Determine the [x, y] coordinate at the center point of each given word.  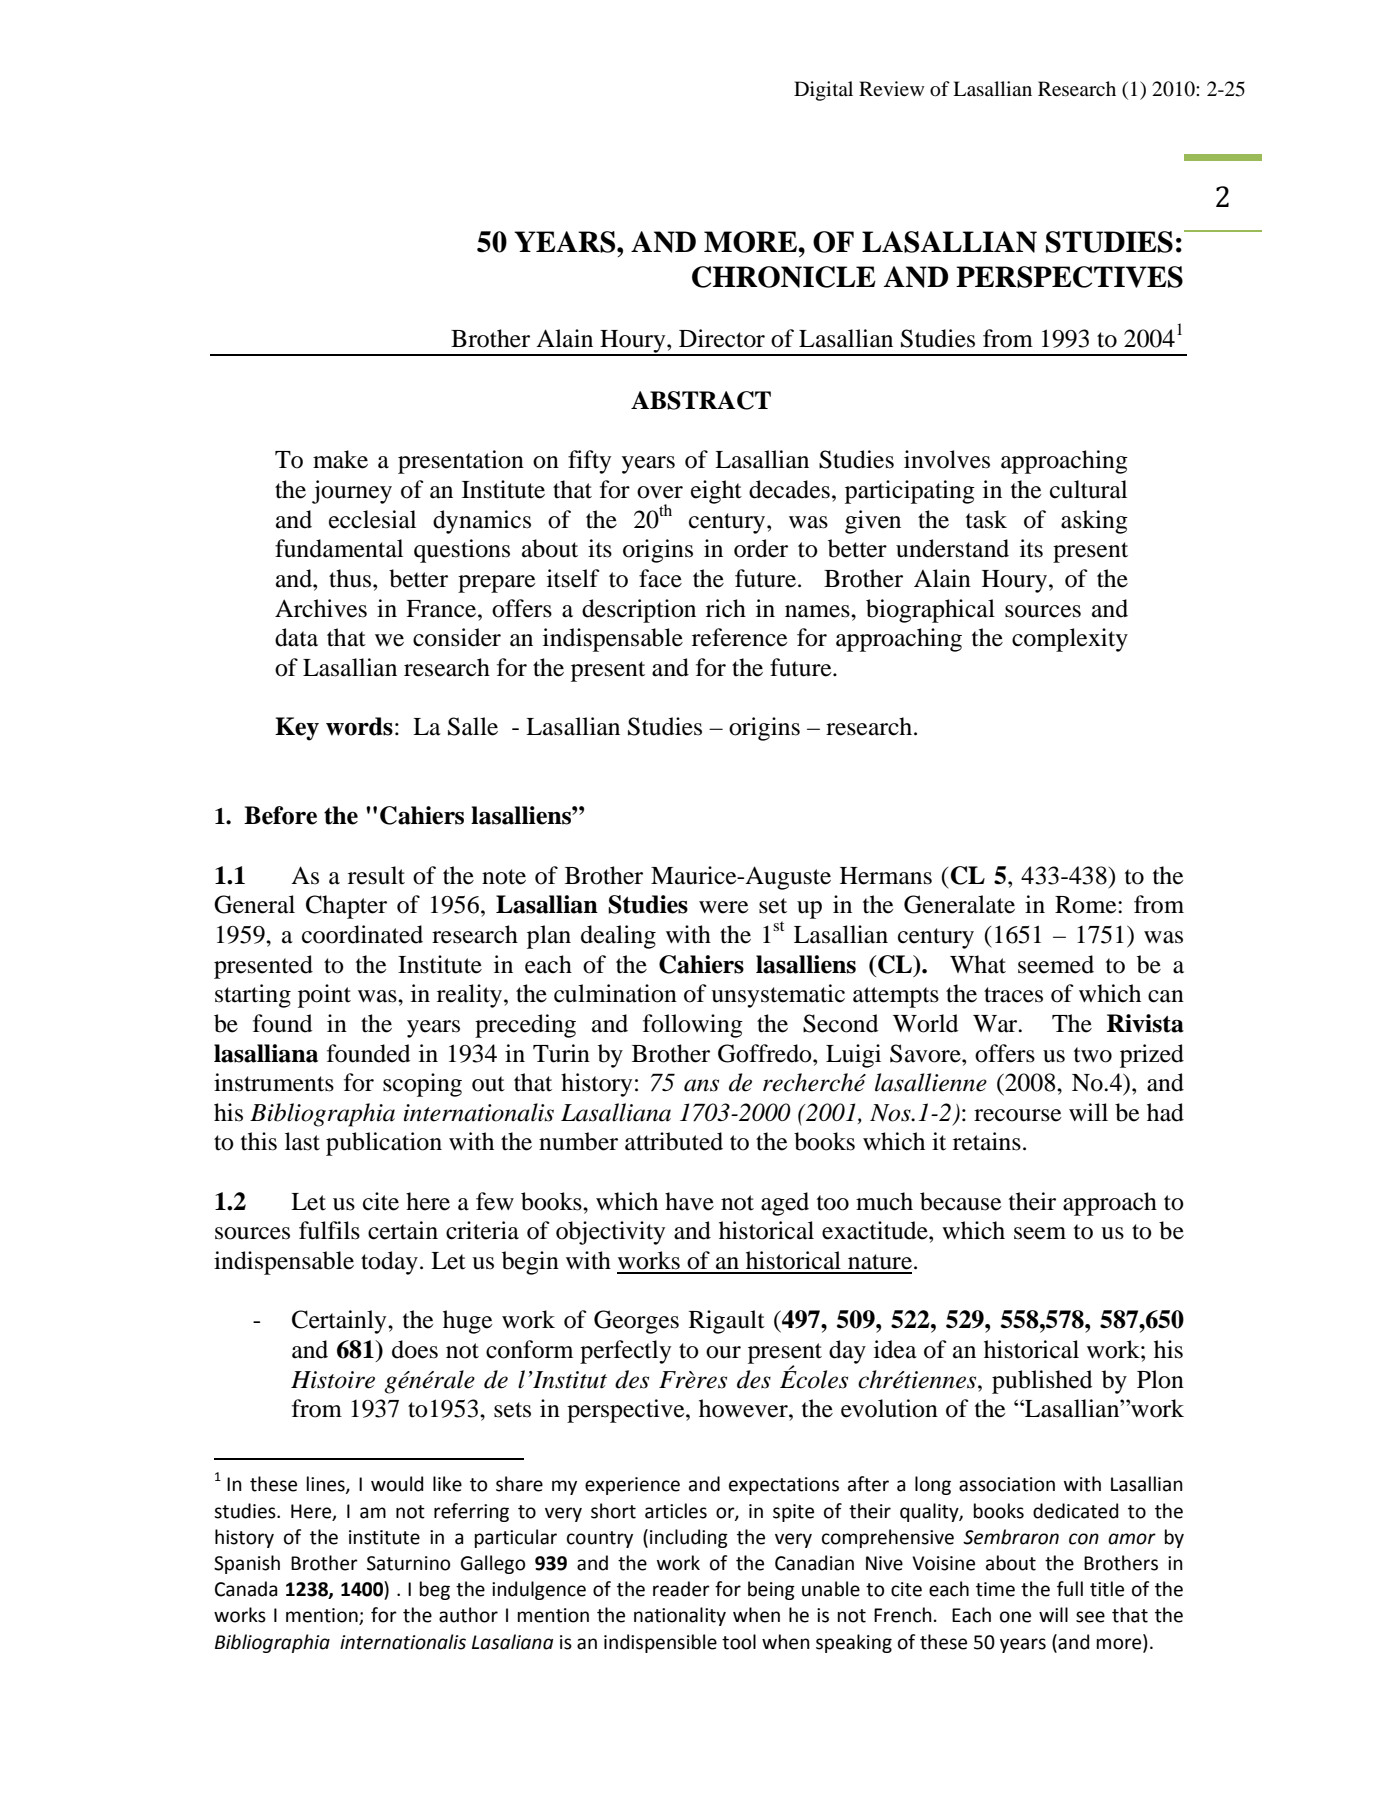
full [1070, 1589]
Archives [321, 608]
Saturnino [408, 1563]
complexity [1070, 640]
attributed [674, 1141]
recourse [1017, 1115]
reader [681, 1589]
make [340, 459]
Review [891, 88]
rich [726, 608]
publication [384, 1144]
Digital [823, 91]
